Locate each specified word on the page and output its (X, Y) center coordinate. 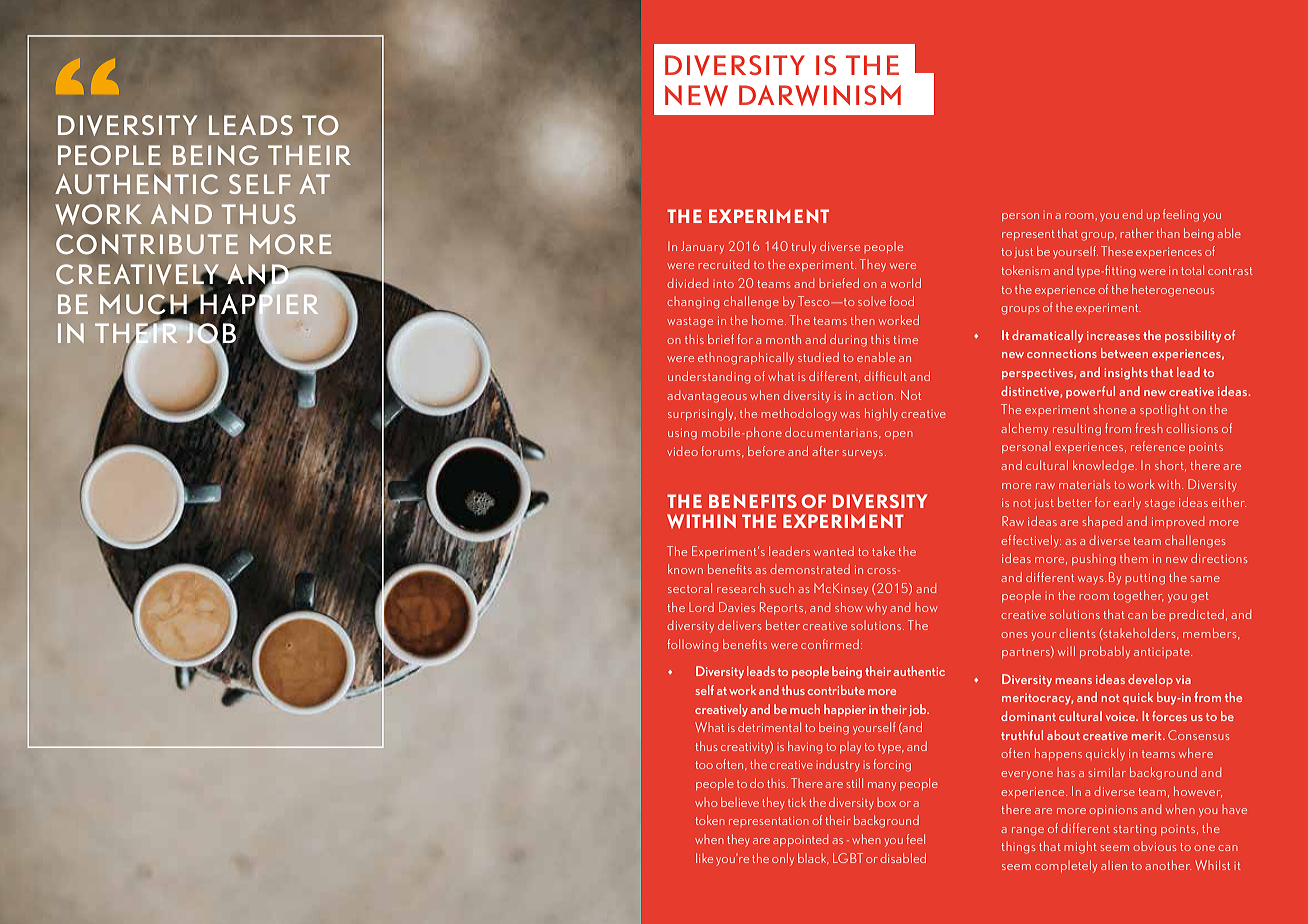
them (1134, 558)
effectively (1031, 541)
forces (1169, 716)
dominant (1028, 716)
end (1132, 214)
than (1168, 233)
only (783, 859)
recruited (723, 264)
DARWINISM (820, 95)
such (782, 588)
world (905, 283)
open (899, 435)
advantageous (707, 396)
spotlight (1164, 410)
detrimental (769, 727)
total (1192, 270)
